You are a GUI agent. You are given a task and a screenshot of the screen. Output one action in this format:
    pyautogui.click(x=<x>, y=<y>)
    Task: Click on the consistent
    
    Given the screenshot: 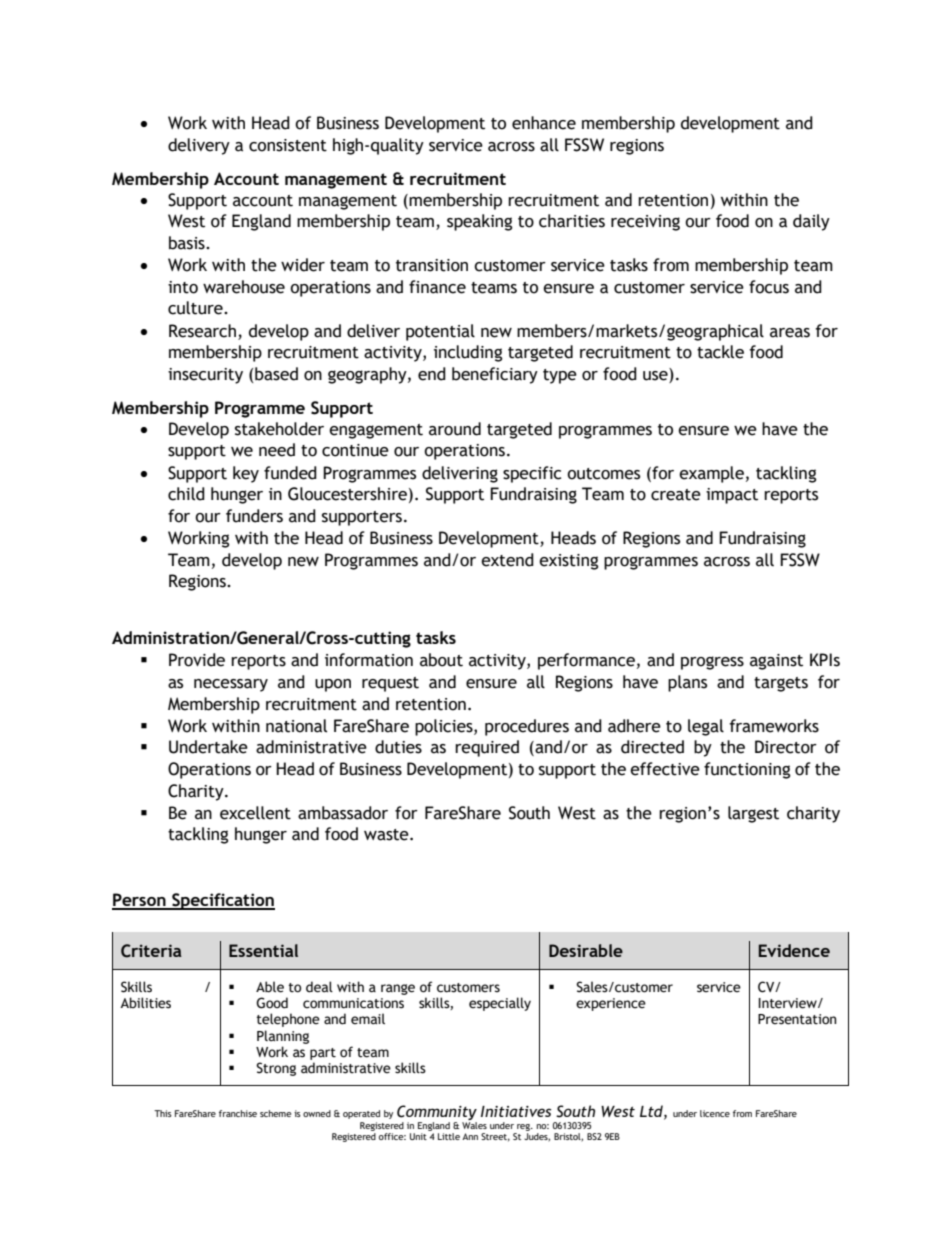 What is the action you would take?
    pyautogui.click(x=288, y=145)
